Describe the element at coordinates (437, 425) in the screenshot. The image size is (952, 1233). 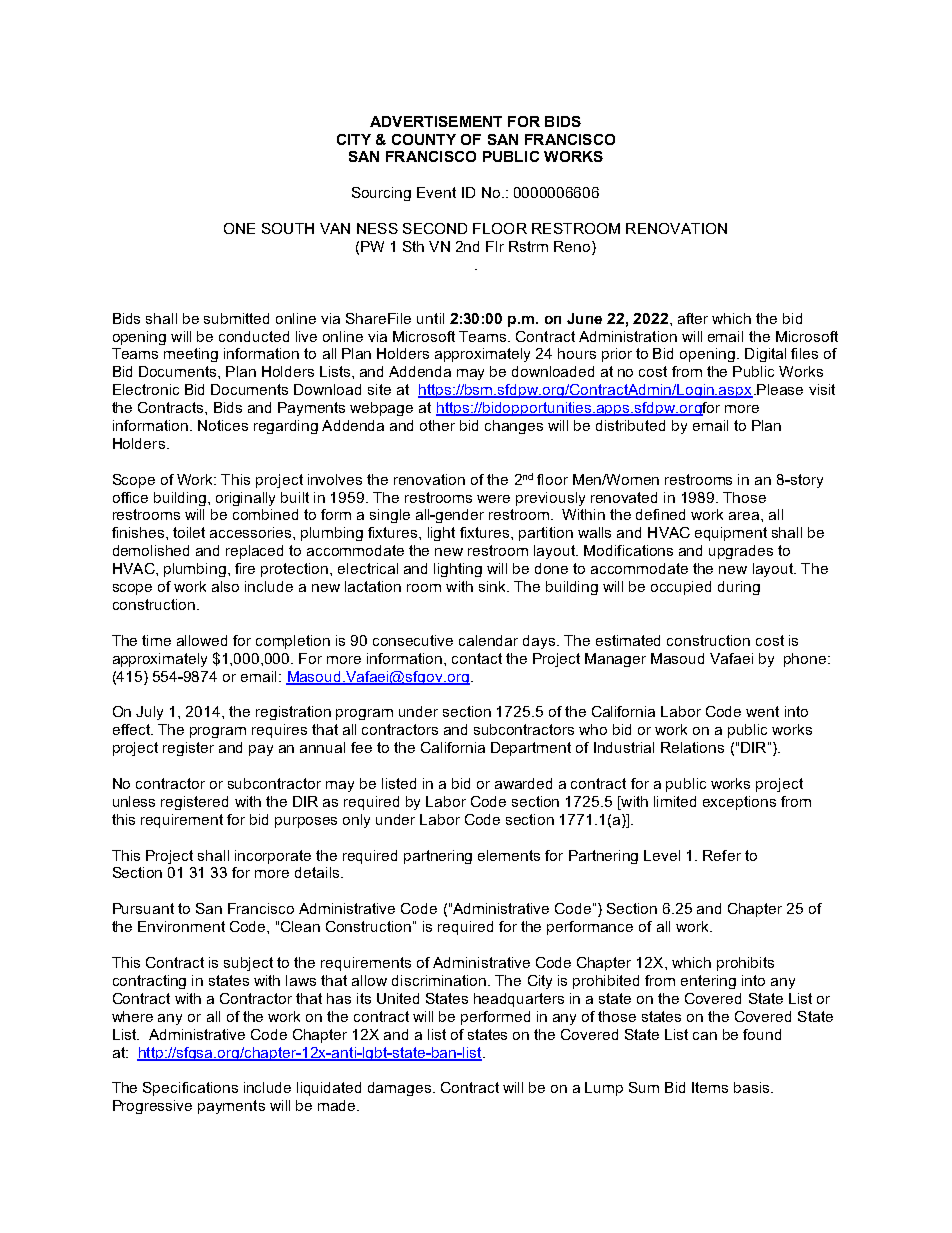
I see `other` at that location.
